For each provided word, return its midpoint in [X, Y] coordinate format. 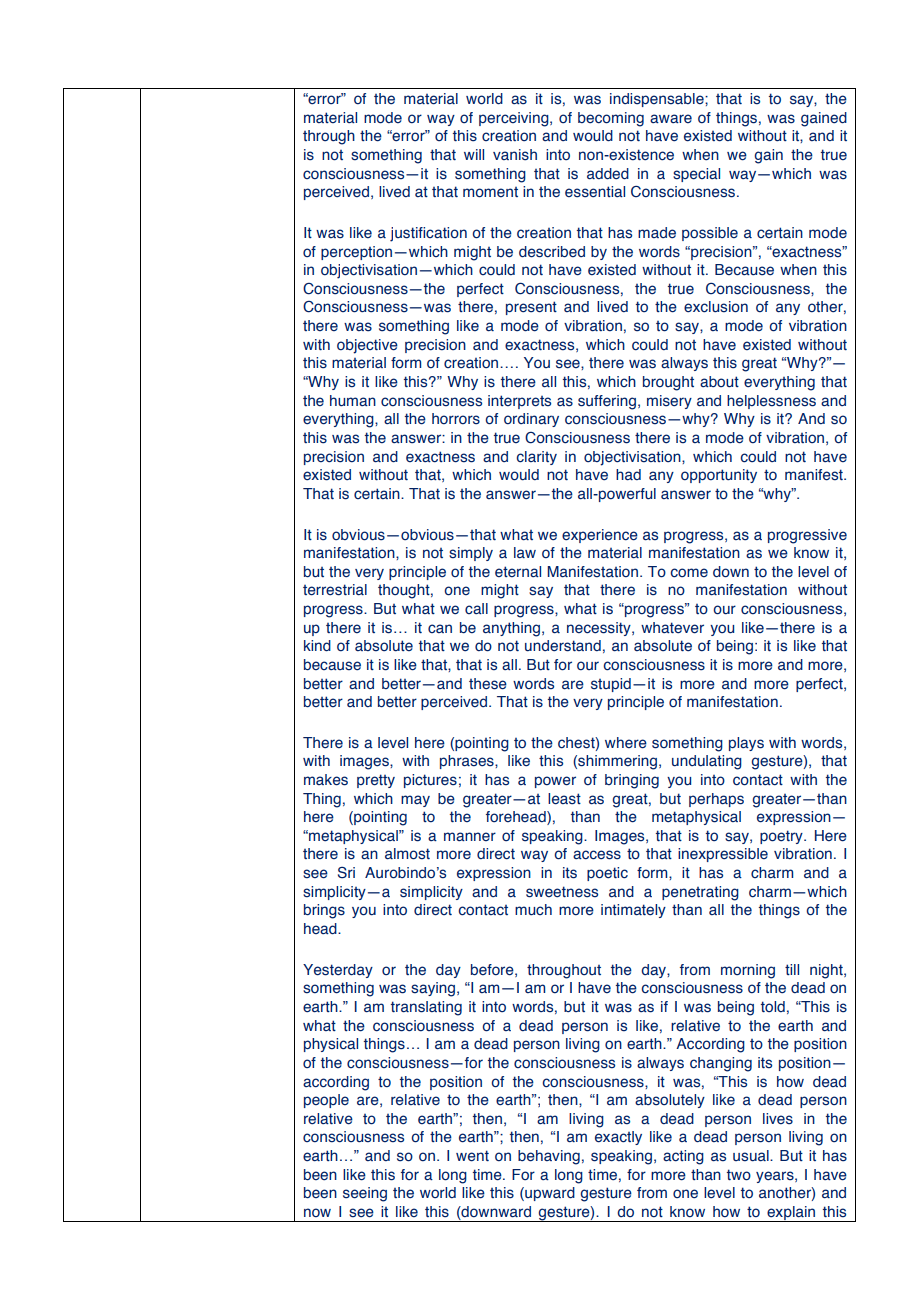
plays [746, 744]
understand [563, 646]
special [696, 175]
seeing [365, 1194]
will [474, 154]
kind [317, 645]
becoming [611, 119]
